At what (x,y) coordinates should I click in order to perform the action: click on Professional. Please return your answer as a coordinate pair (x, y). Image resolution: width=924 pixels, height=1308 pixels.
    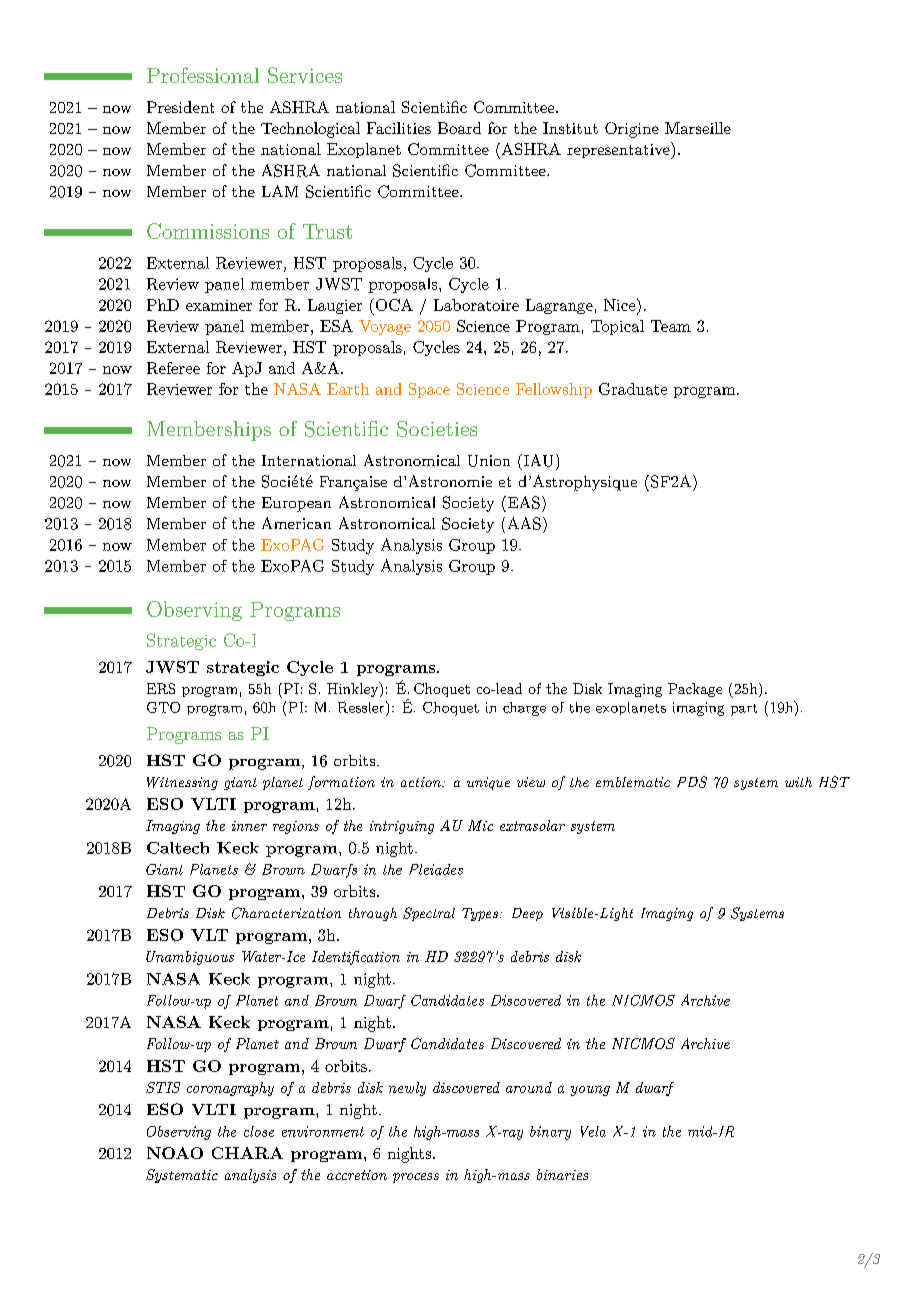
    Looking at the image, I should click on (203, 75).
